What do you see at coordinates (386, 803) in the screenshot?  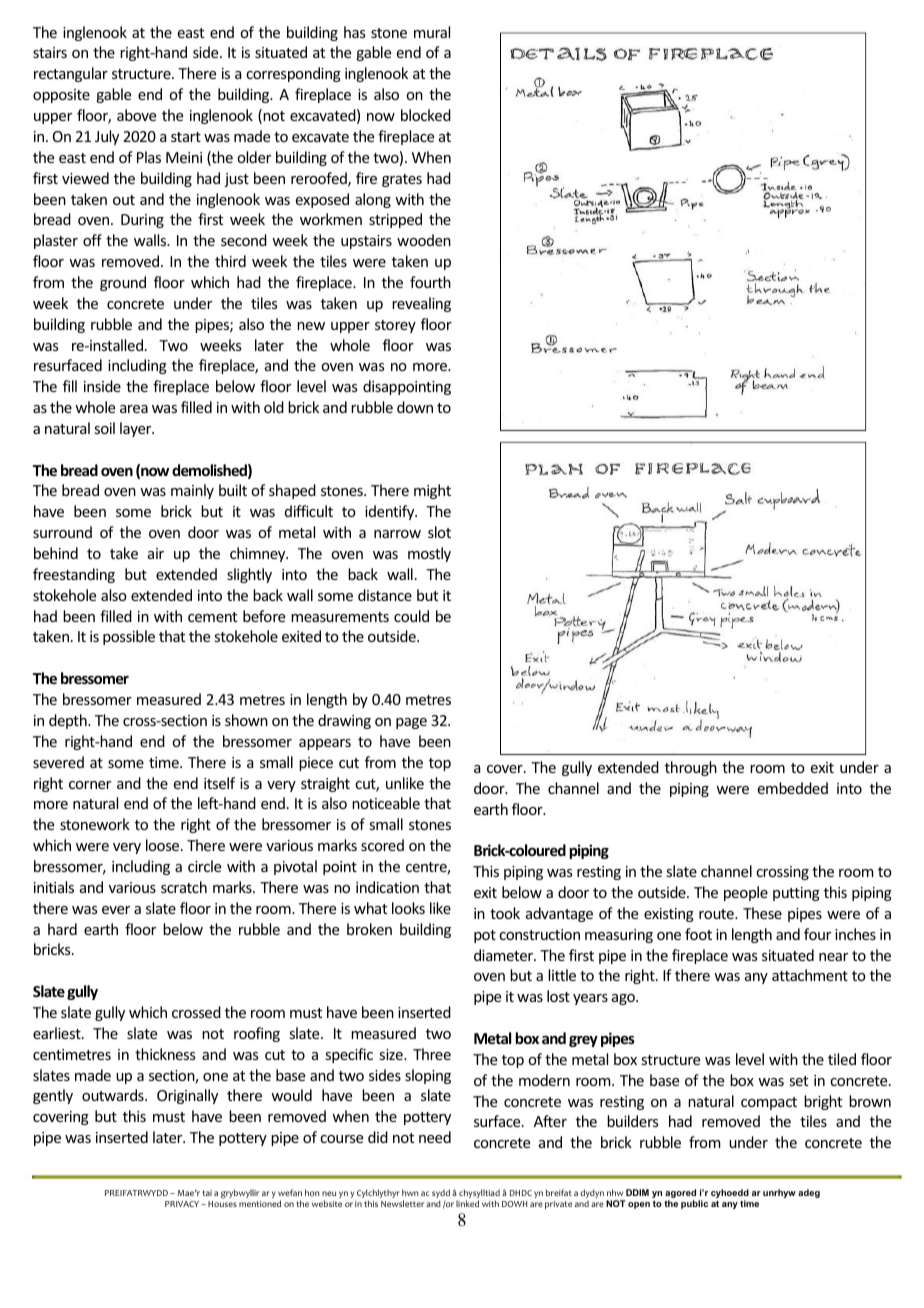 I see `noticeable` at bounding box center [386, 803].
